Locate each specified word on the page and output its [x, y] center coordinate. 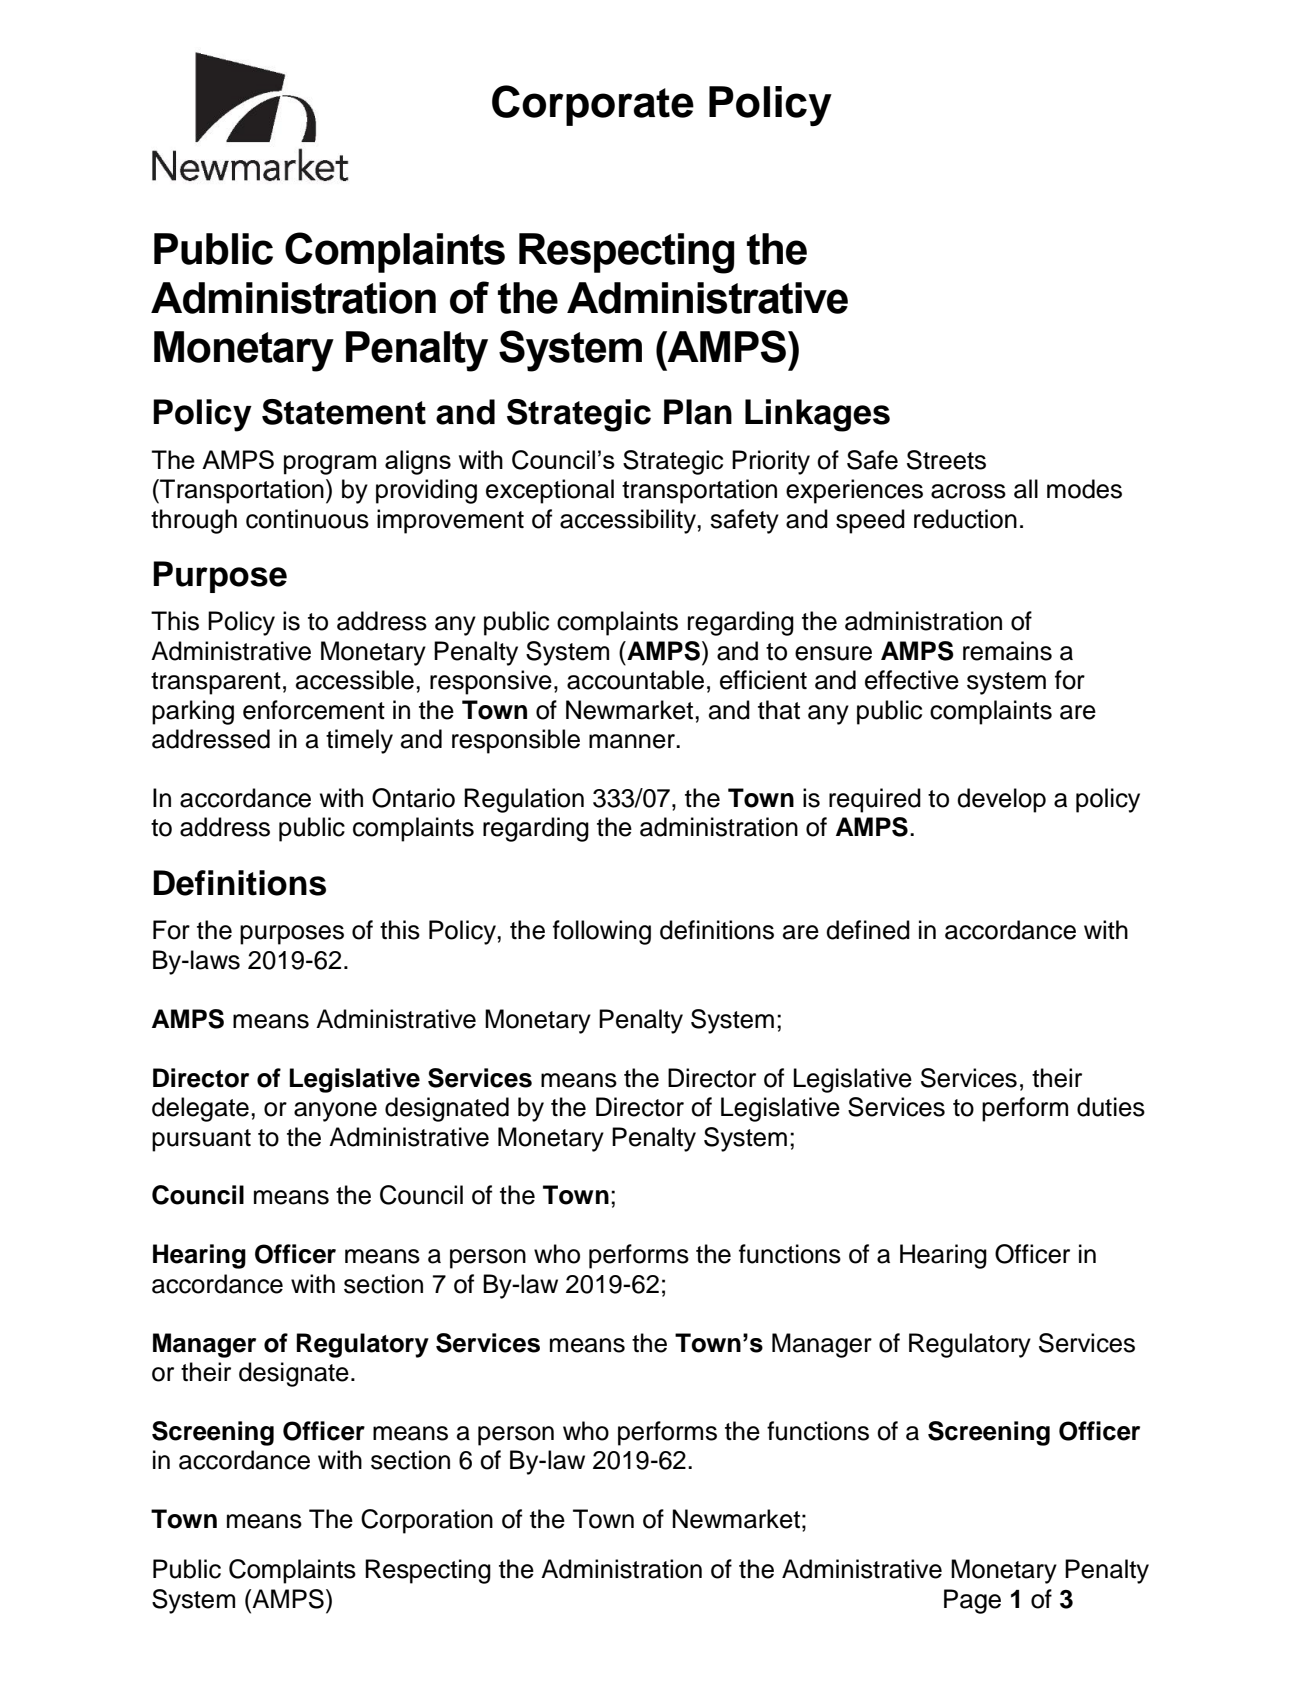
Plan [698, 412]
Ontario [413, 798]
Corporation [427, 1521]
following [602, 932]
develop [1001, 800]
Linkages [817, 415]
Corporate [593, 105]
